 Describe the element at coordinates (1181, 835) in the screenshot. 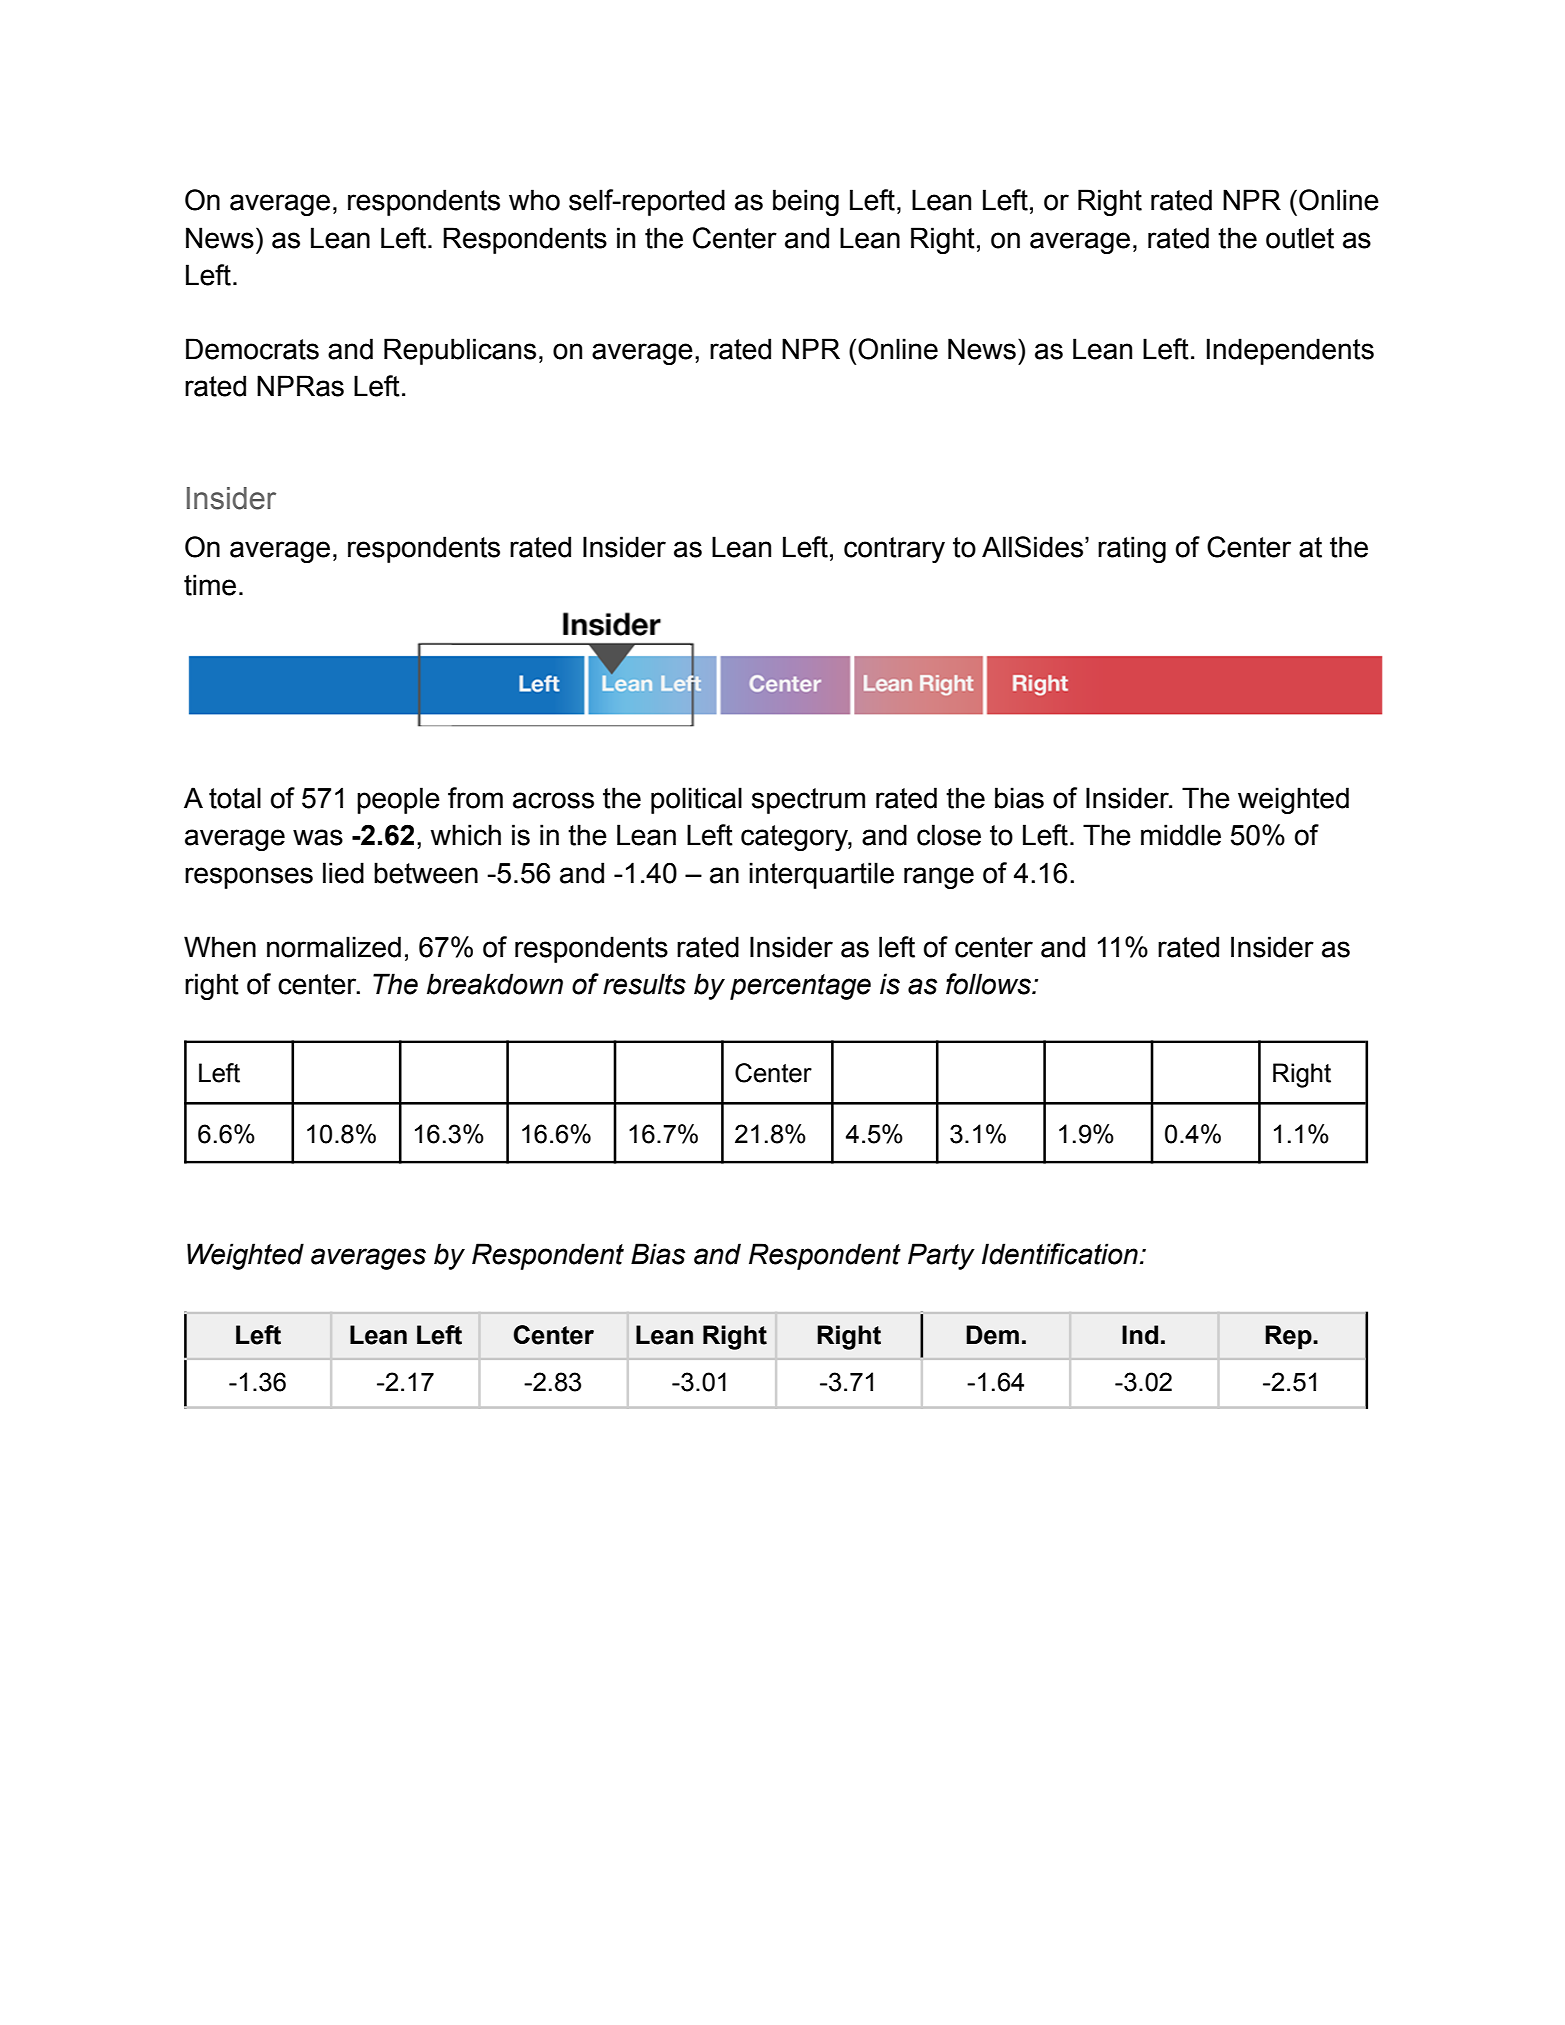

I see `middle` at that location.
